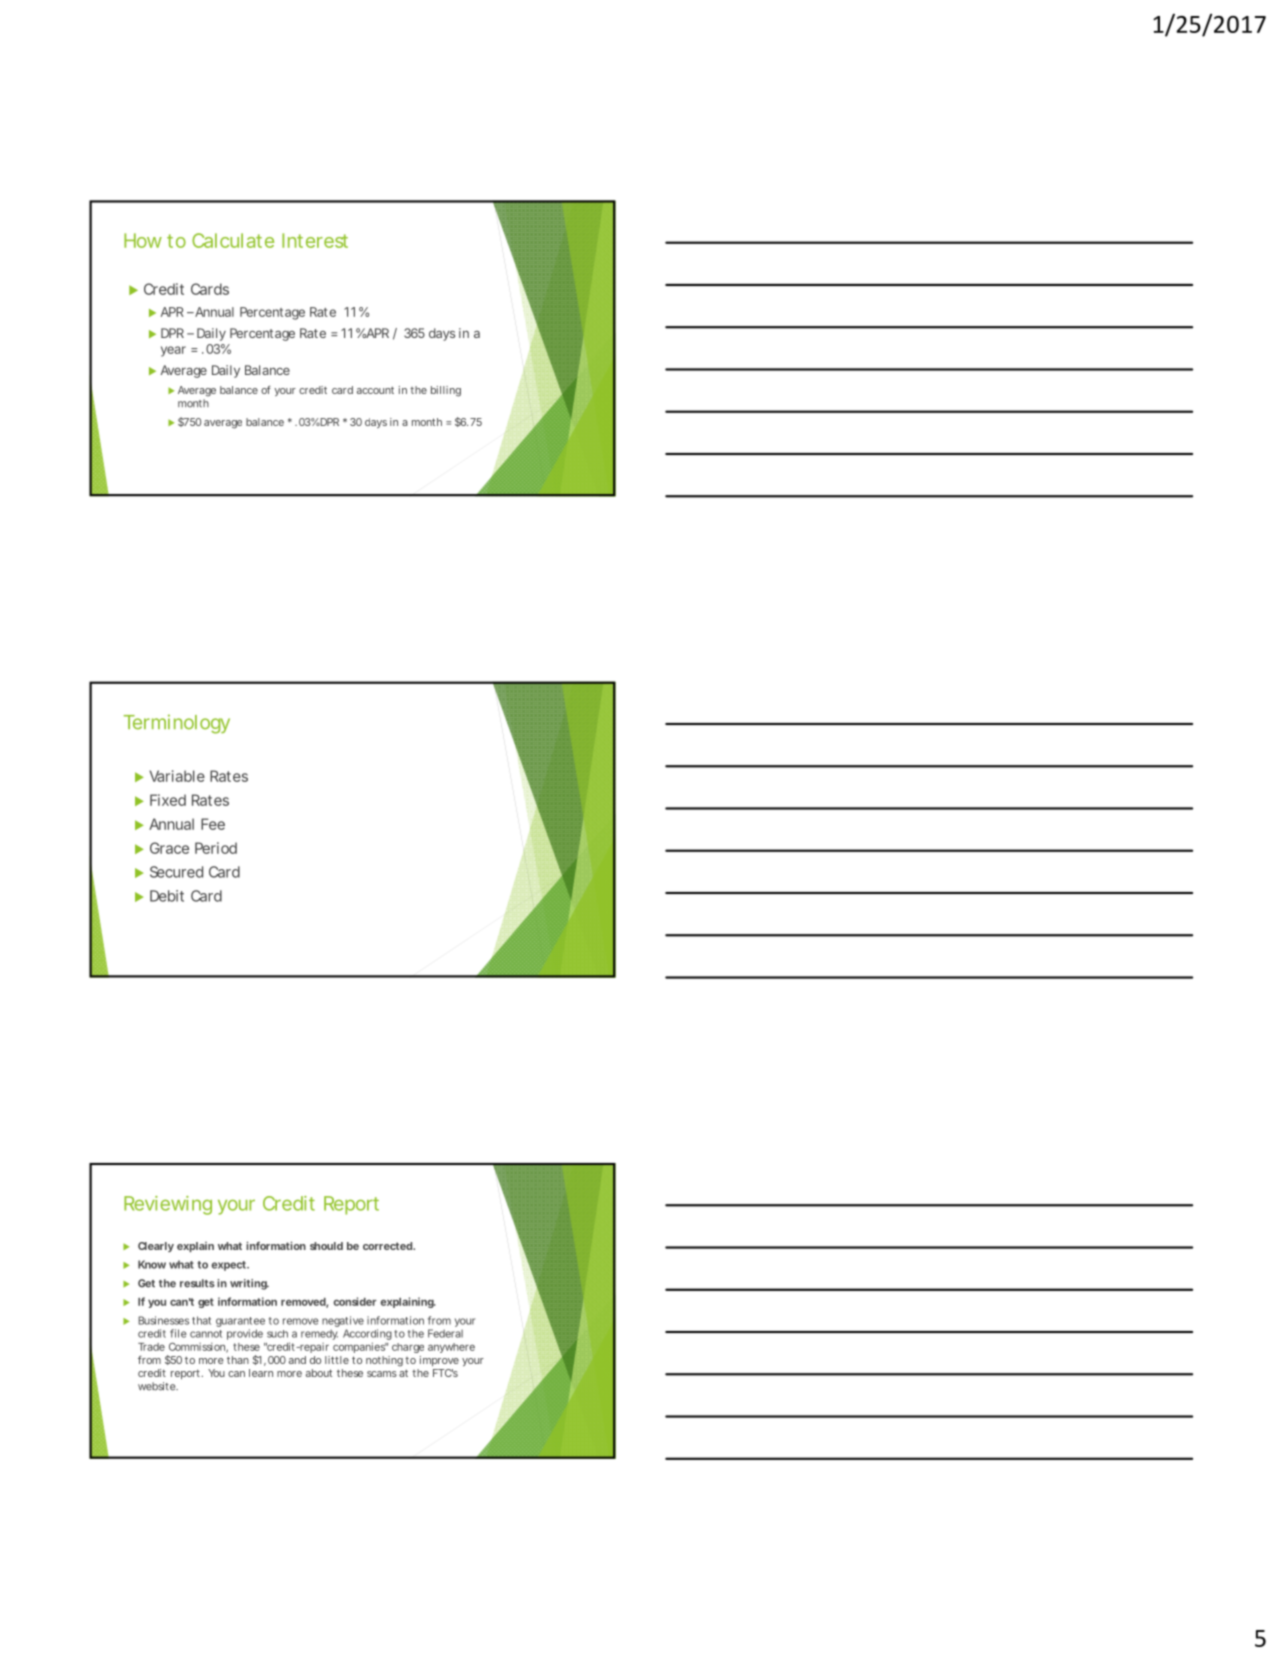 Image resolution: width=1282 pixels, height=1660 pixels. What do you see at coordinates (297, 1360) in the screenshot?
I see `and` at bounding box center [297, 1360].
